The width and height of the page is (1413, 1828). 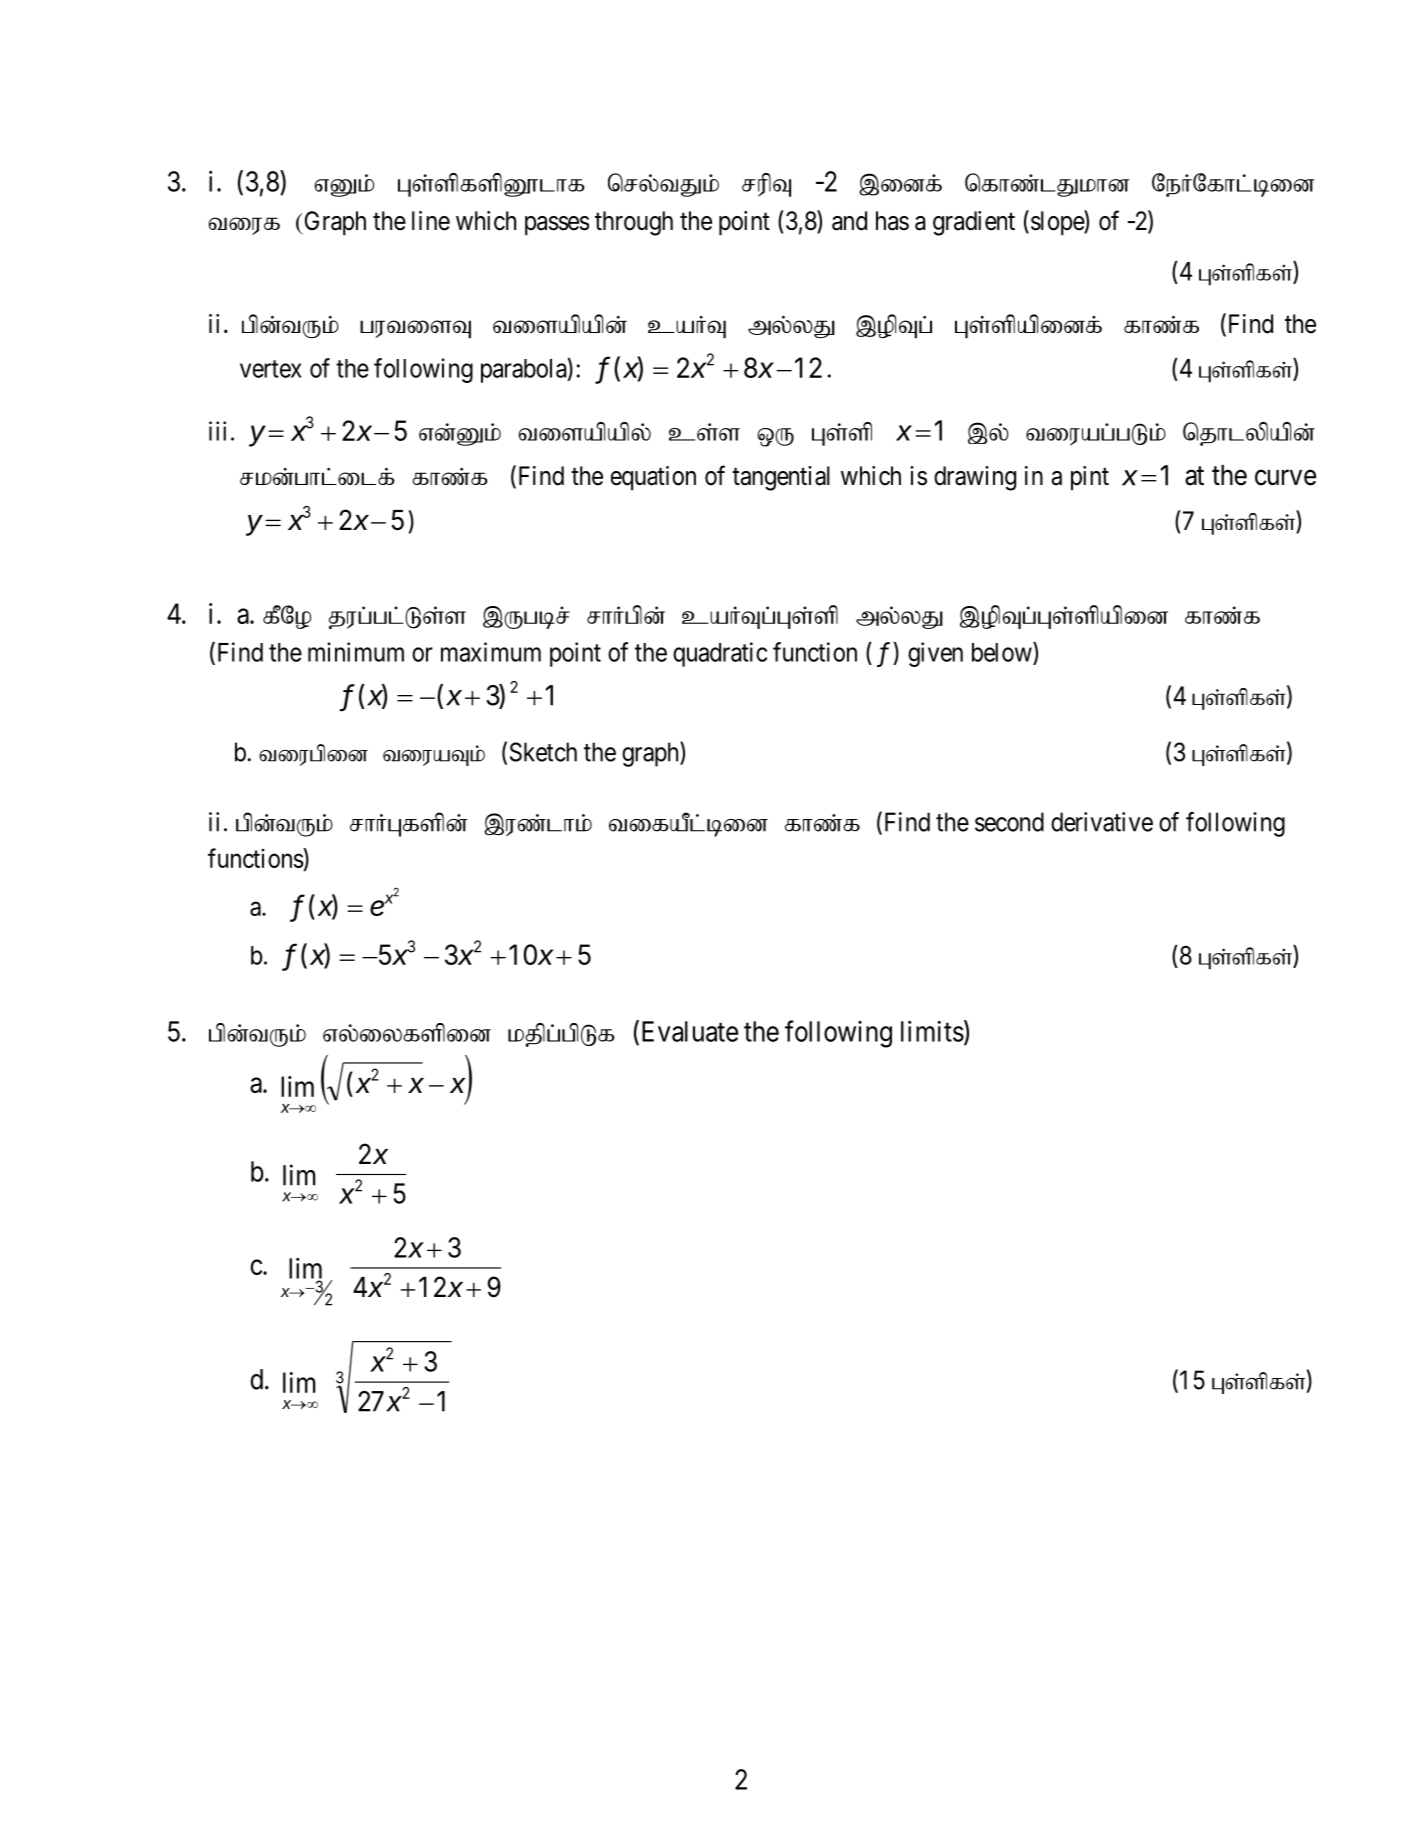 What do you see at coordinates (1102, 822) in the page?
I see `derivative` at bounding box center [1102, 822].
